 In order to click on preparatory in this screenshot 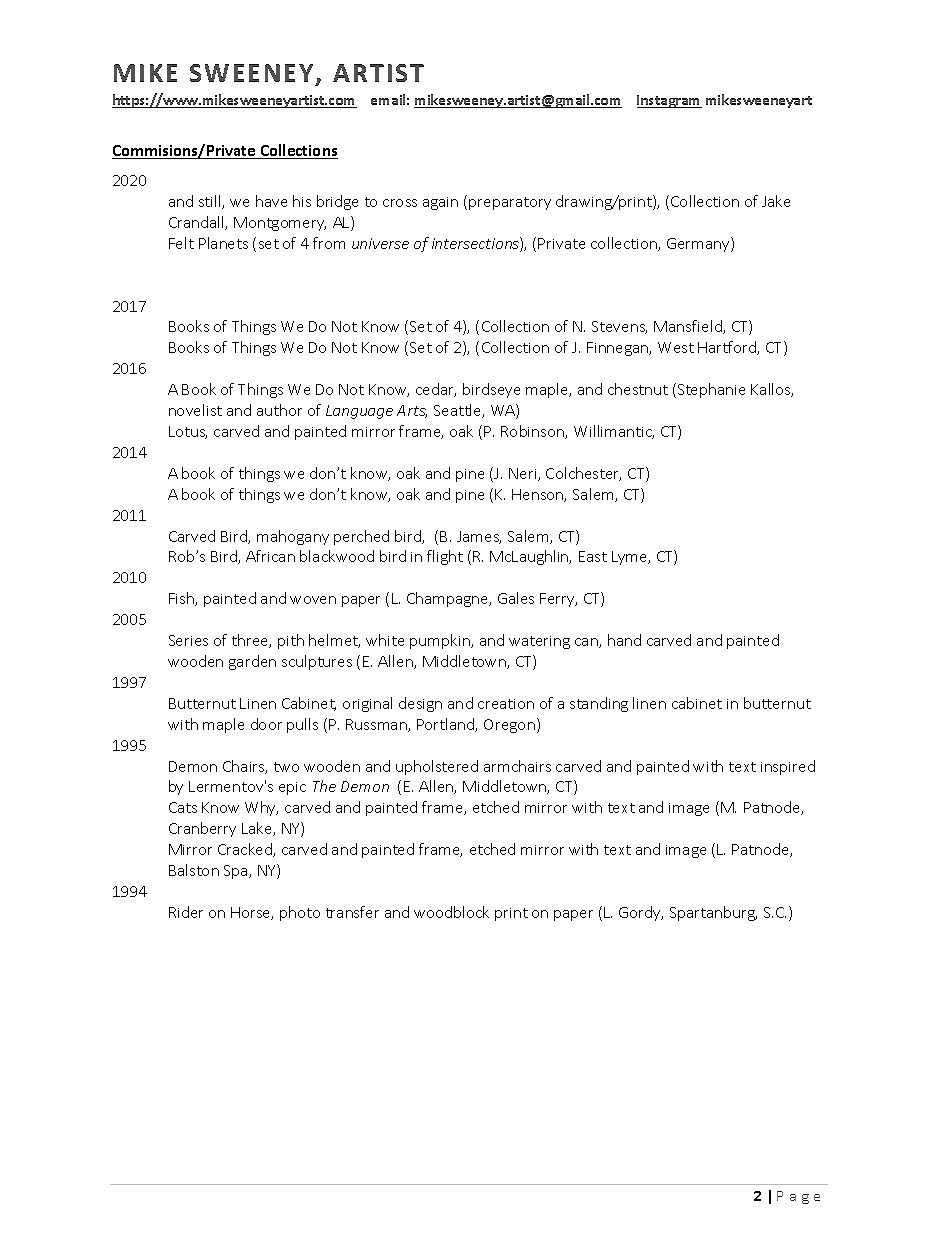, I will do `click(510, 203)`.
